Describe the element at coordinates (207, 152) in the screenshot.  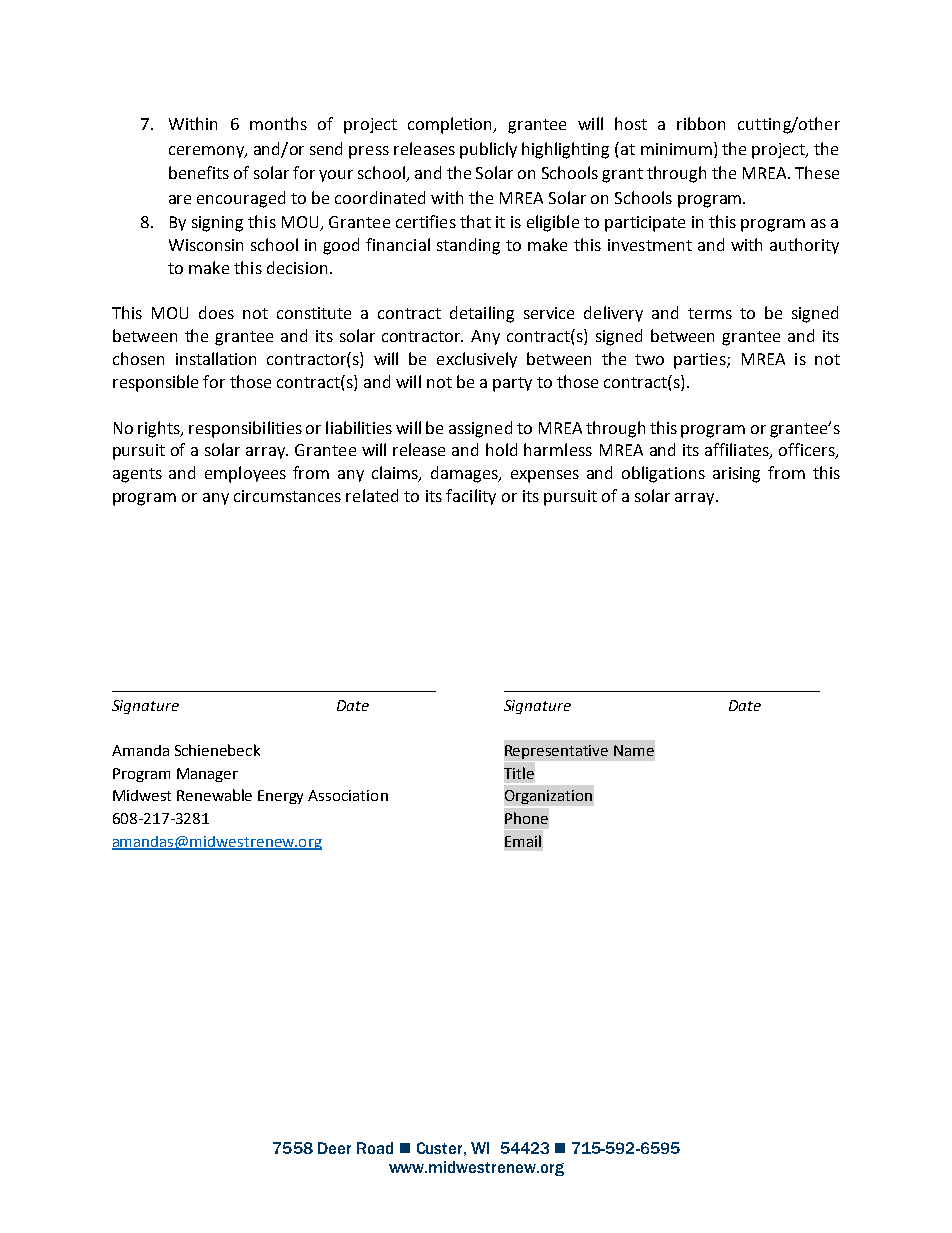
I see `ceremony` at that location.
